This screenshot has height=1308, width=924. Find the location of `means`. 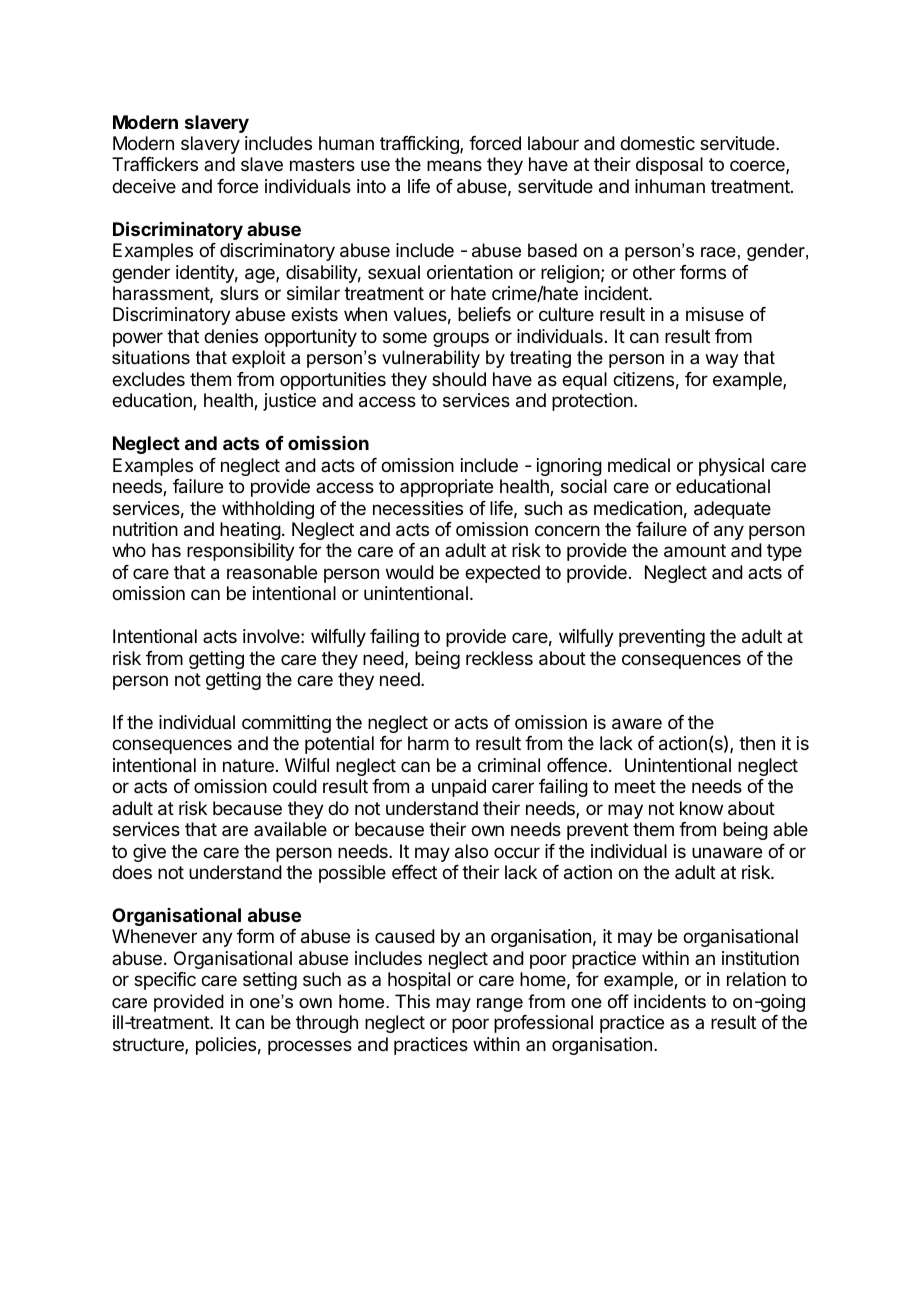

means is located at coordinates (454, 166).
